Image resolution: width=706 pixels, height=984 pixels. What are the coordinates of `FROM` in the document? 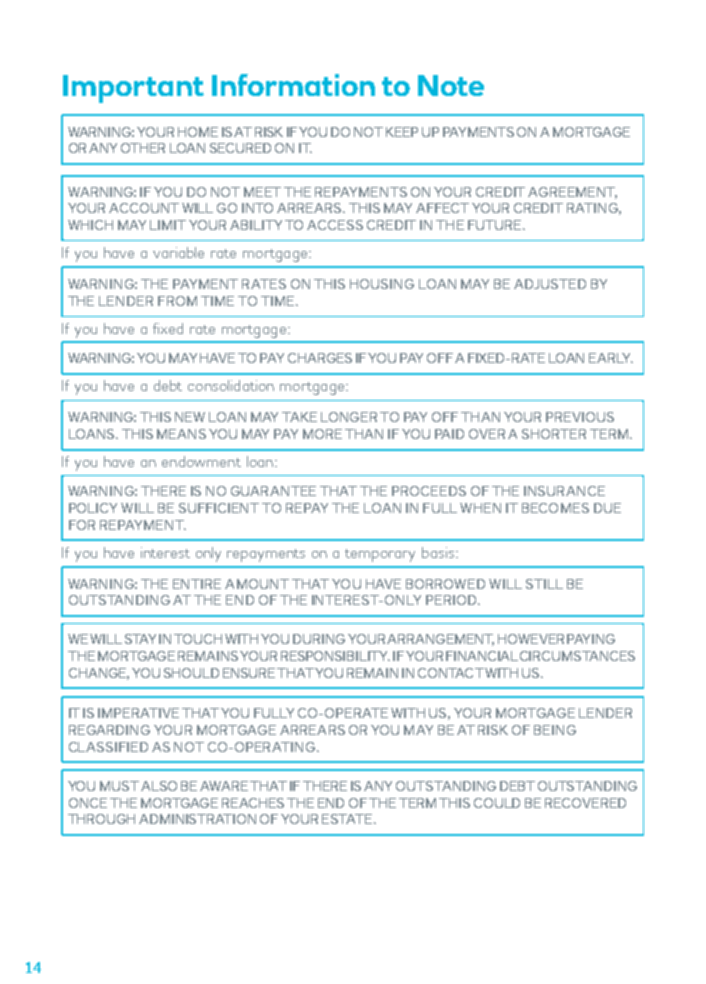 It's located at (177, 301).
